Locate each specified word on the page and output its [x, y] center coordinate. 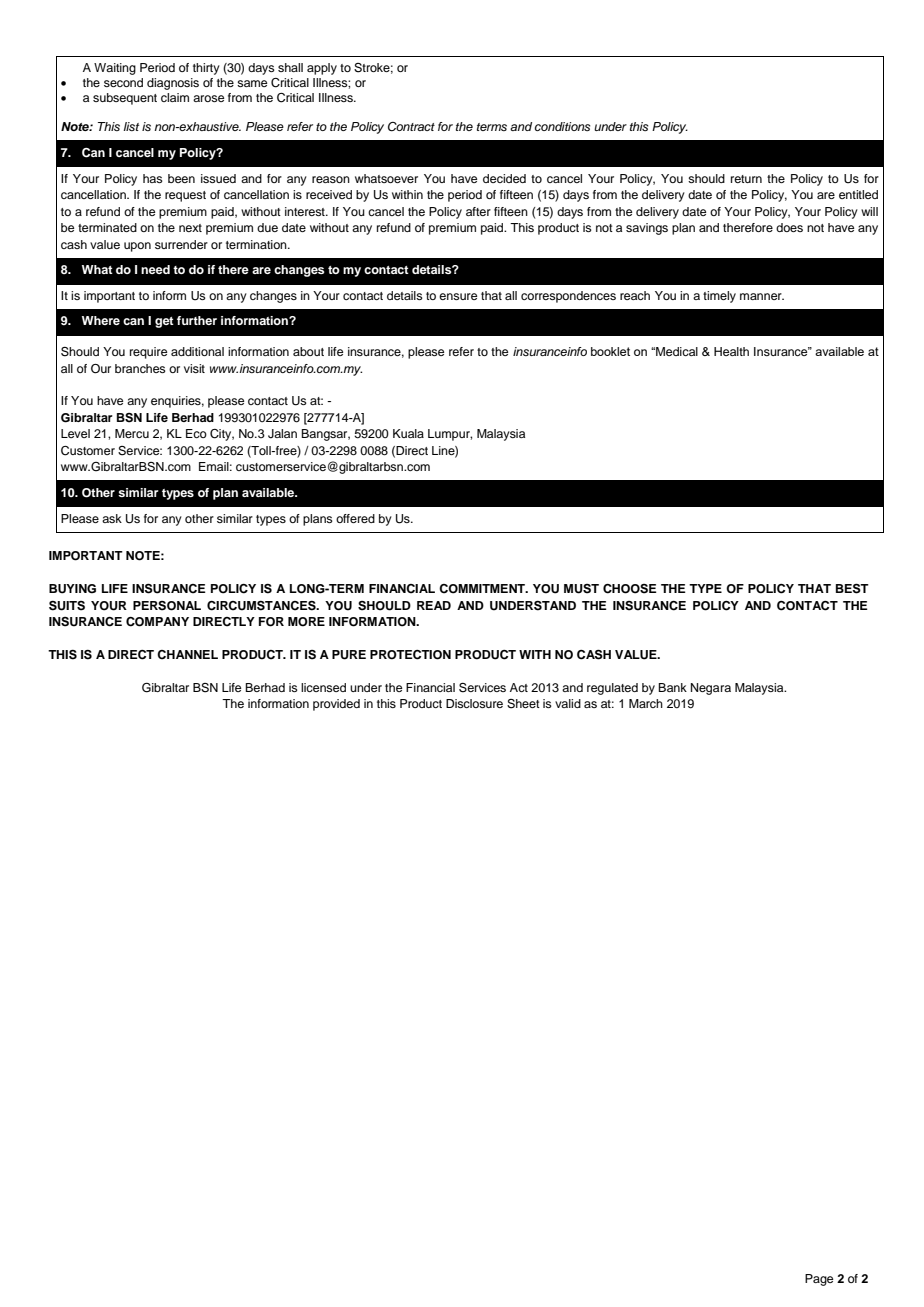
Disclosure [474, 703]
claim [175, 97]
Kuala [408, 433]
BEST [852, 588]
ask [112, 518]
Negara [711, 689]
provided [336, 705]
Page [819, 1280]
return [746, 179]
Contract [411, 127]
